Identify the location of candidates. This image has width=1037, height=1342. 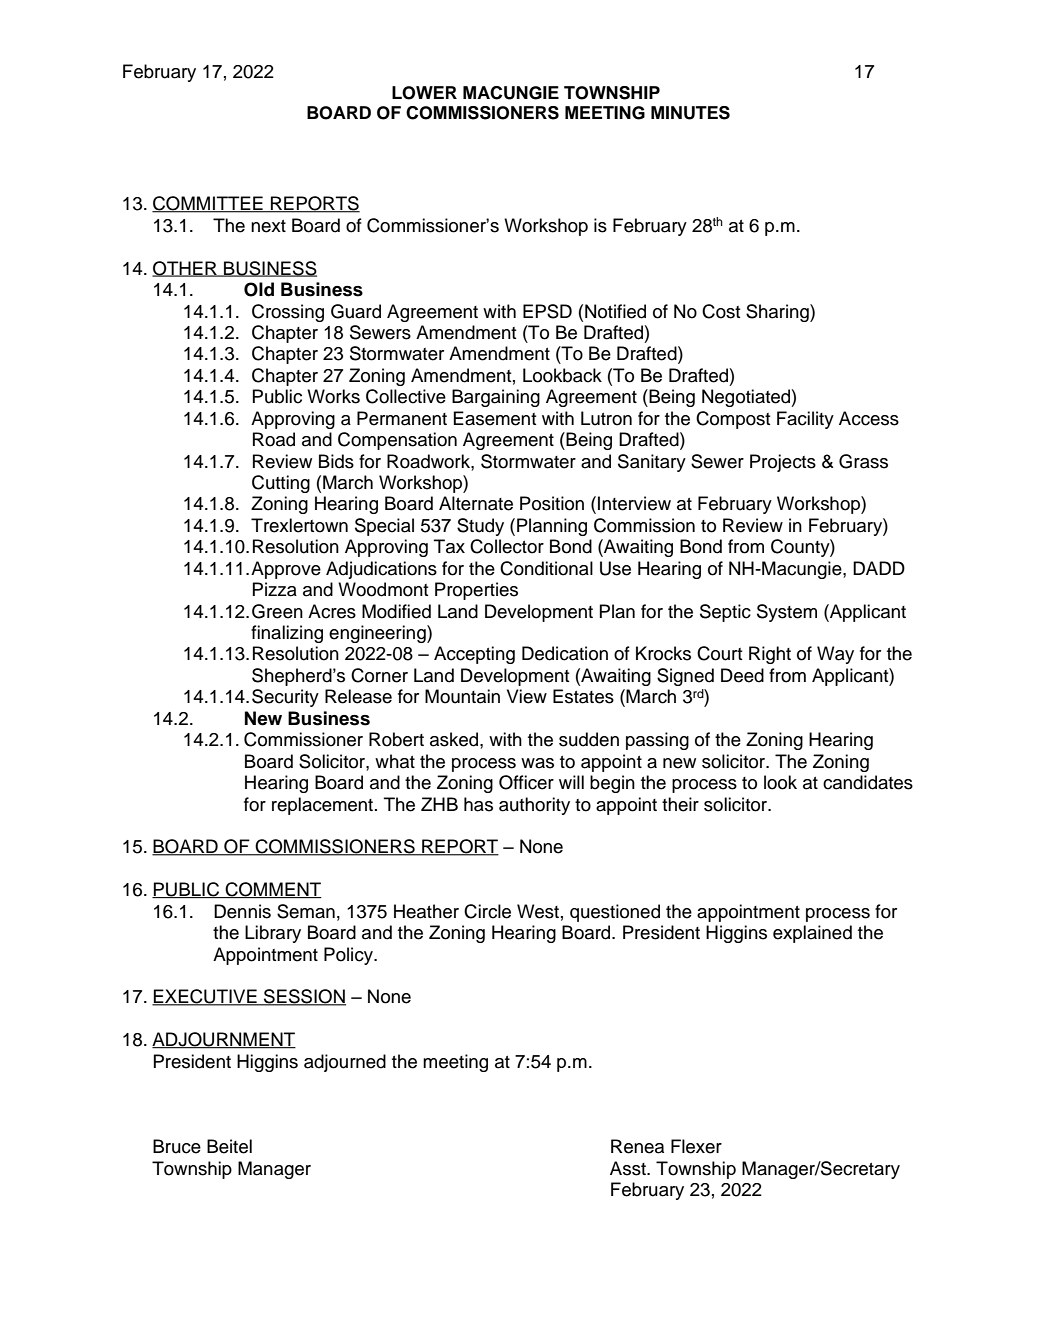
(868, 782).
